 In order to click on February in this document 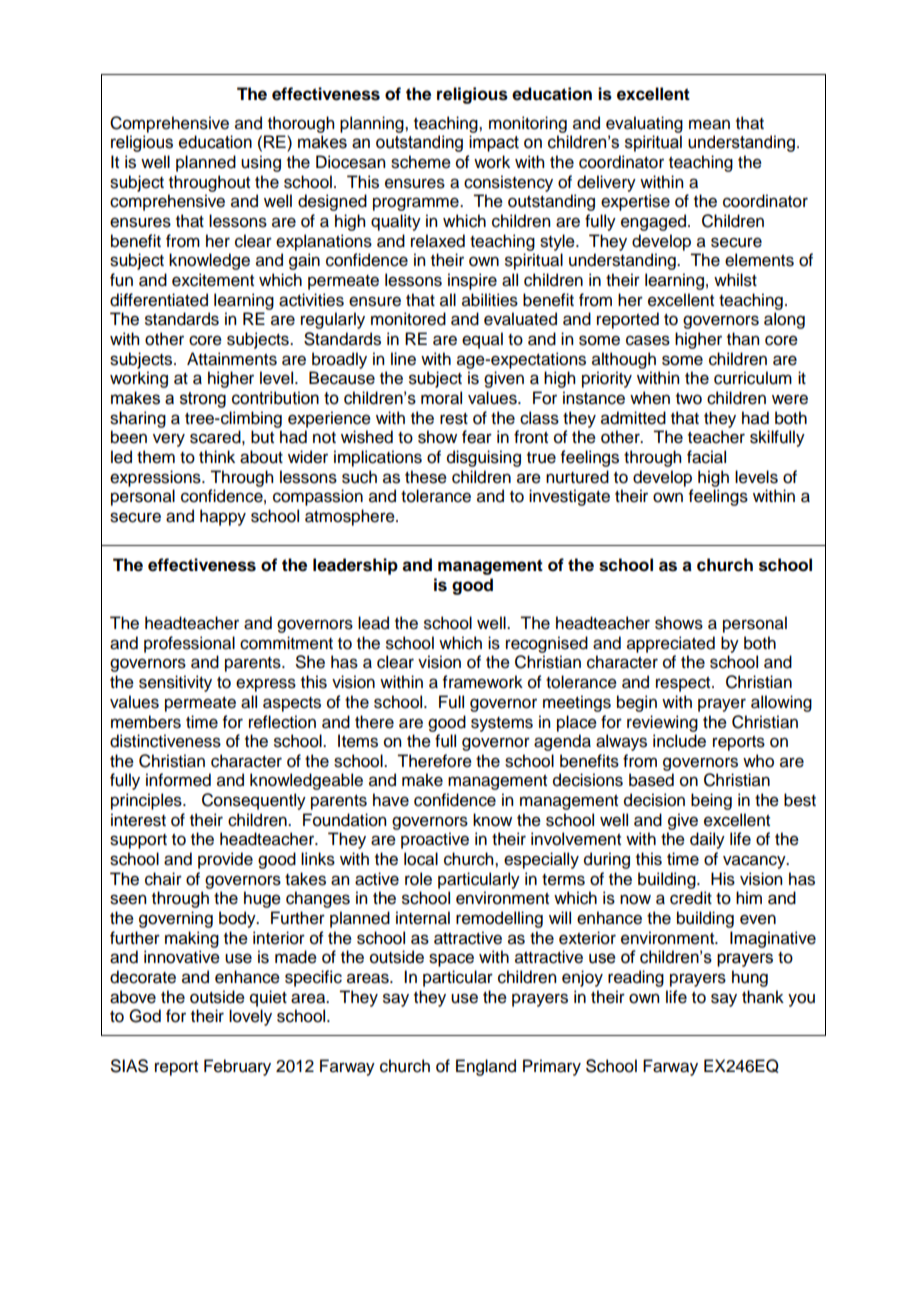, I will do `click(237, 1067)`.
